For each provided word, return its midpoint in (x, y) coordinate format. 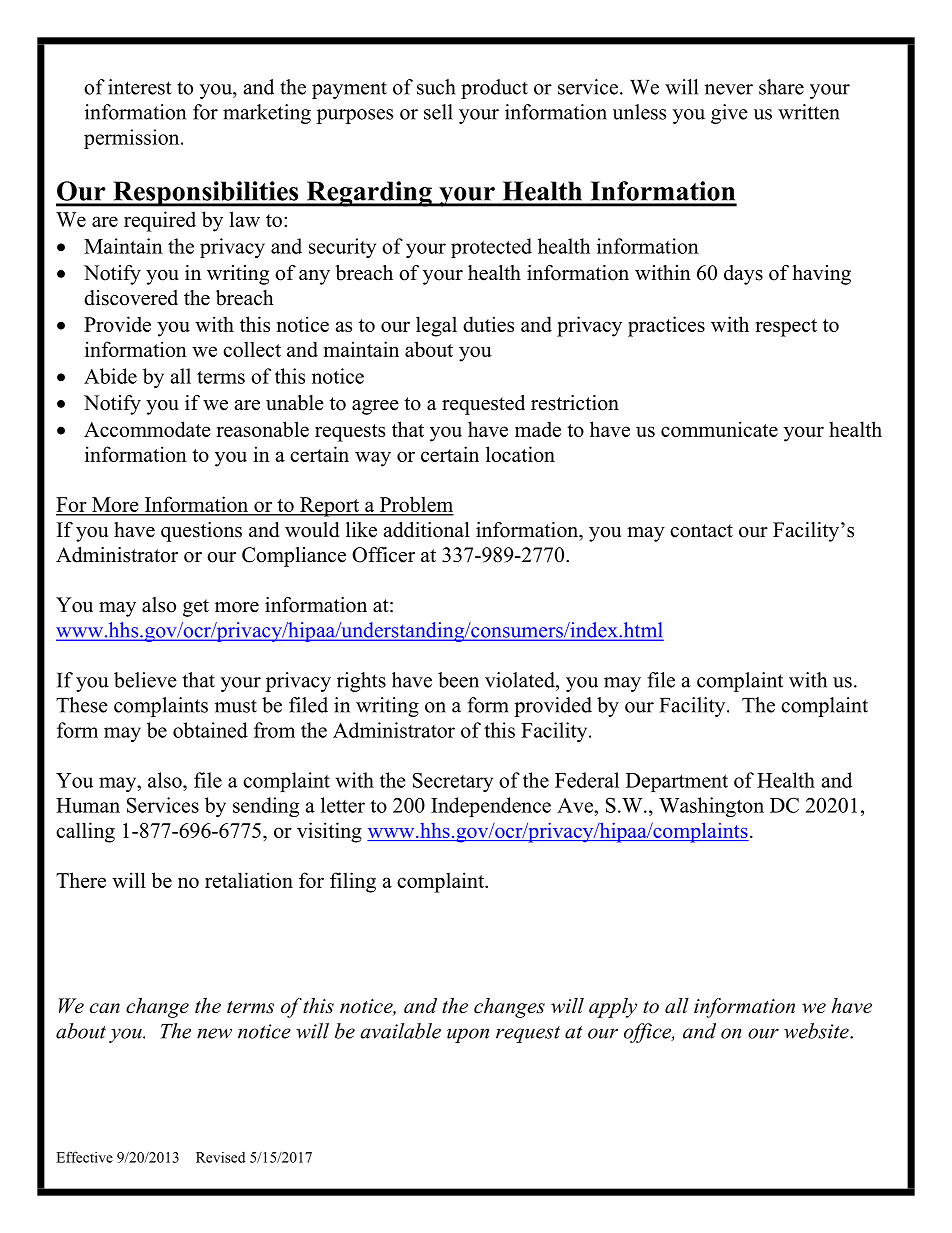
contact (701, 531)
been (458, 680)
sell (438, 112)
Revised (220, 1157)
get (196, 608)
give (729, 114)
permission (133, 139)
